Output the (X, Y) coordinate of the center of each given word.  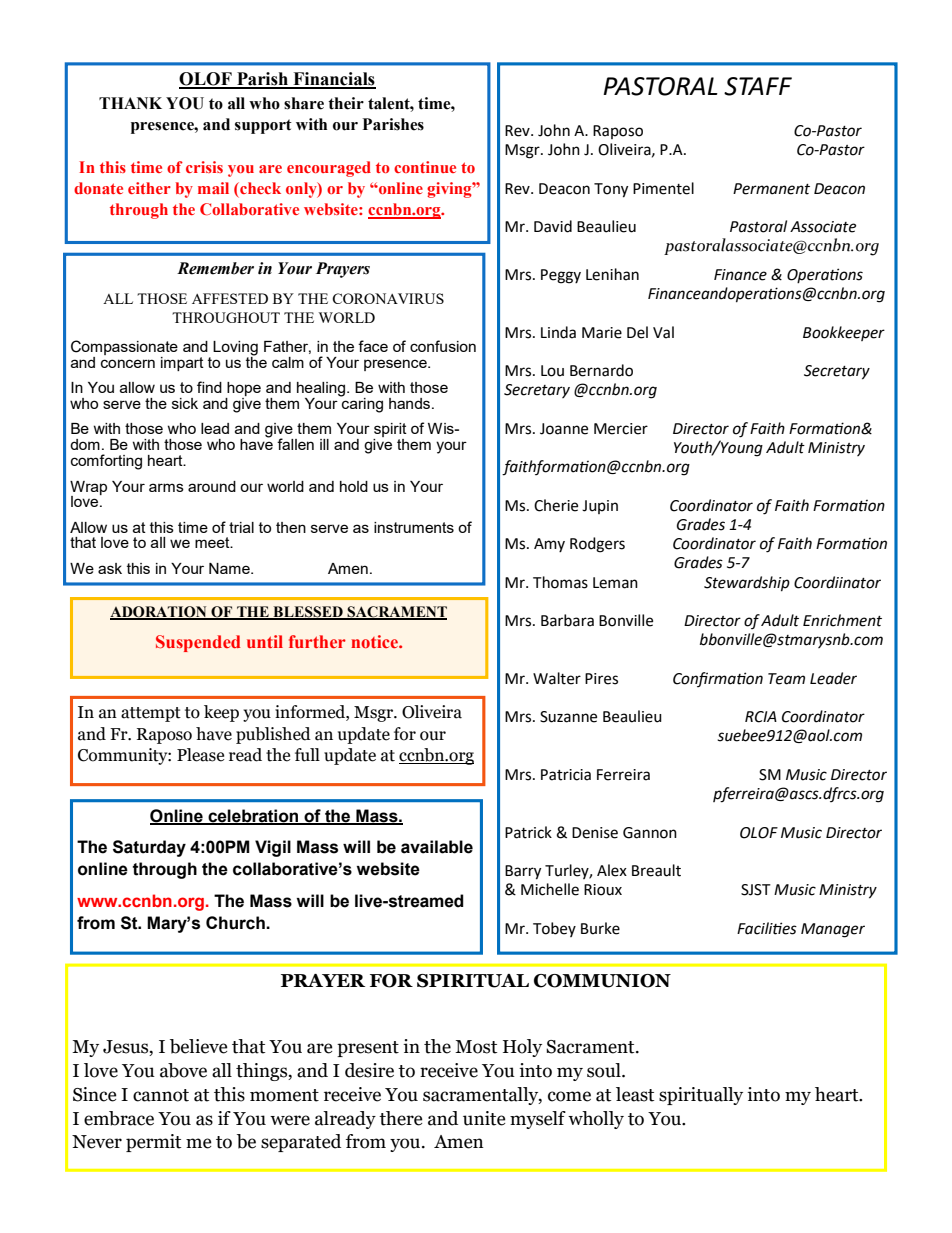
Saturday (149, 848)
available (437, 847)
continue (425, 167)
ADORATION (159, 613)
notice (375, 641)
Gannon (650, 833)
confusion (443, 346)
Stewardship (747, 584)
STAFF (758, 86)
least (635, 1094)
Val (663, 332)
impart (182, 364)
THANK (130, 103)
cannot (161, 1095)
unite (484, 1118)
